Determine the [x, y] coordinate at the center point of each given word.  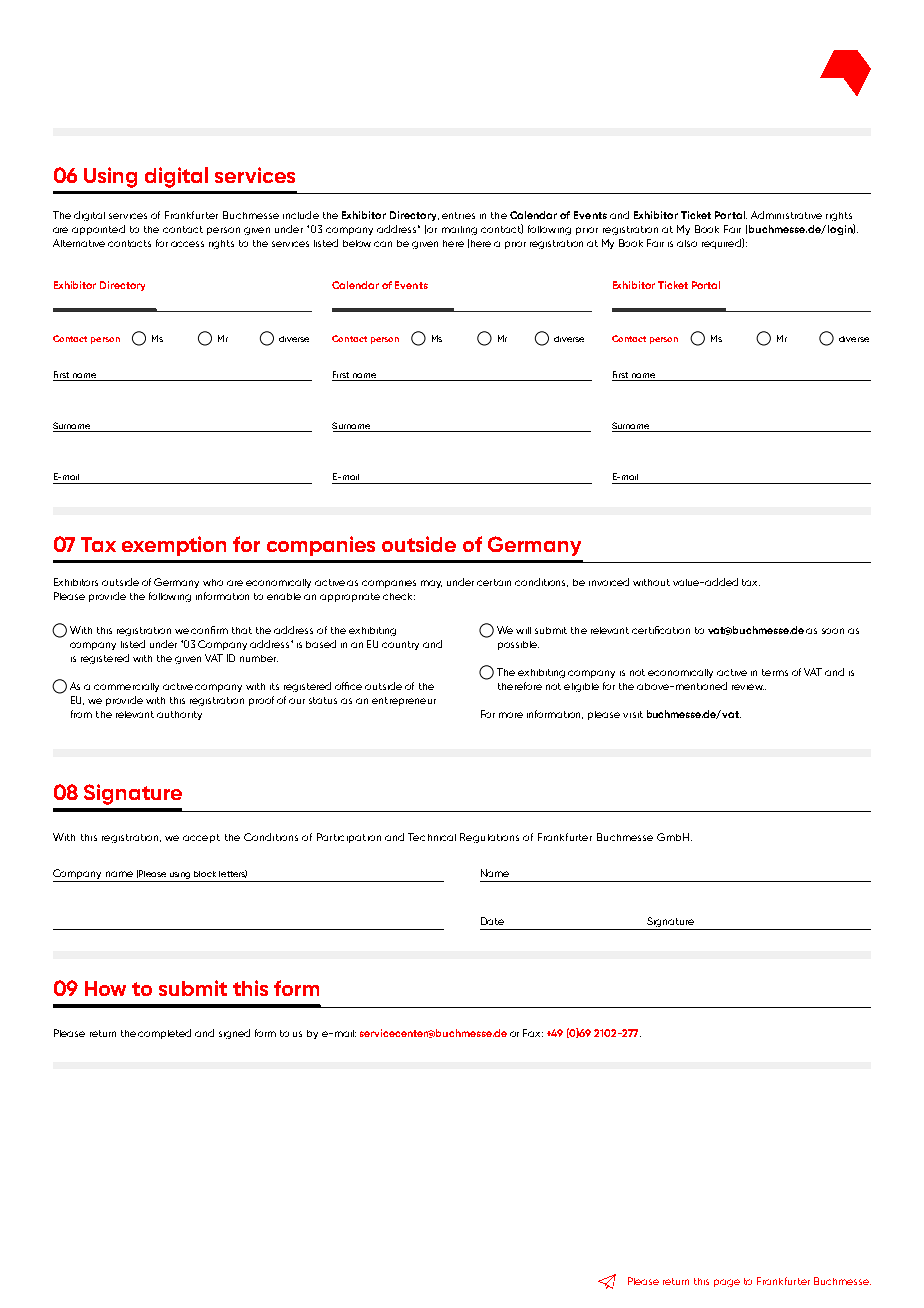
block [205, 874]
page [727, 1283]
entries [458, 215]
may [431, 584]
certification [661, 630]
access [187, 244]
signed [234, 1034]
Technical [432, 837]
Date [492, 921]
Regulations [489, 838]
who [213, 582]
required [722, 243]
